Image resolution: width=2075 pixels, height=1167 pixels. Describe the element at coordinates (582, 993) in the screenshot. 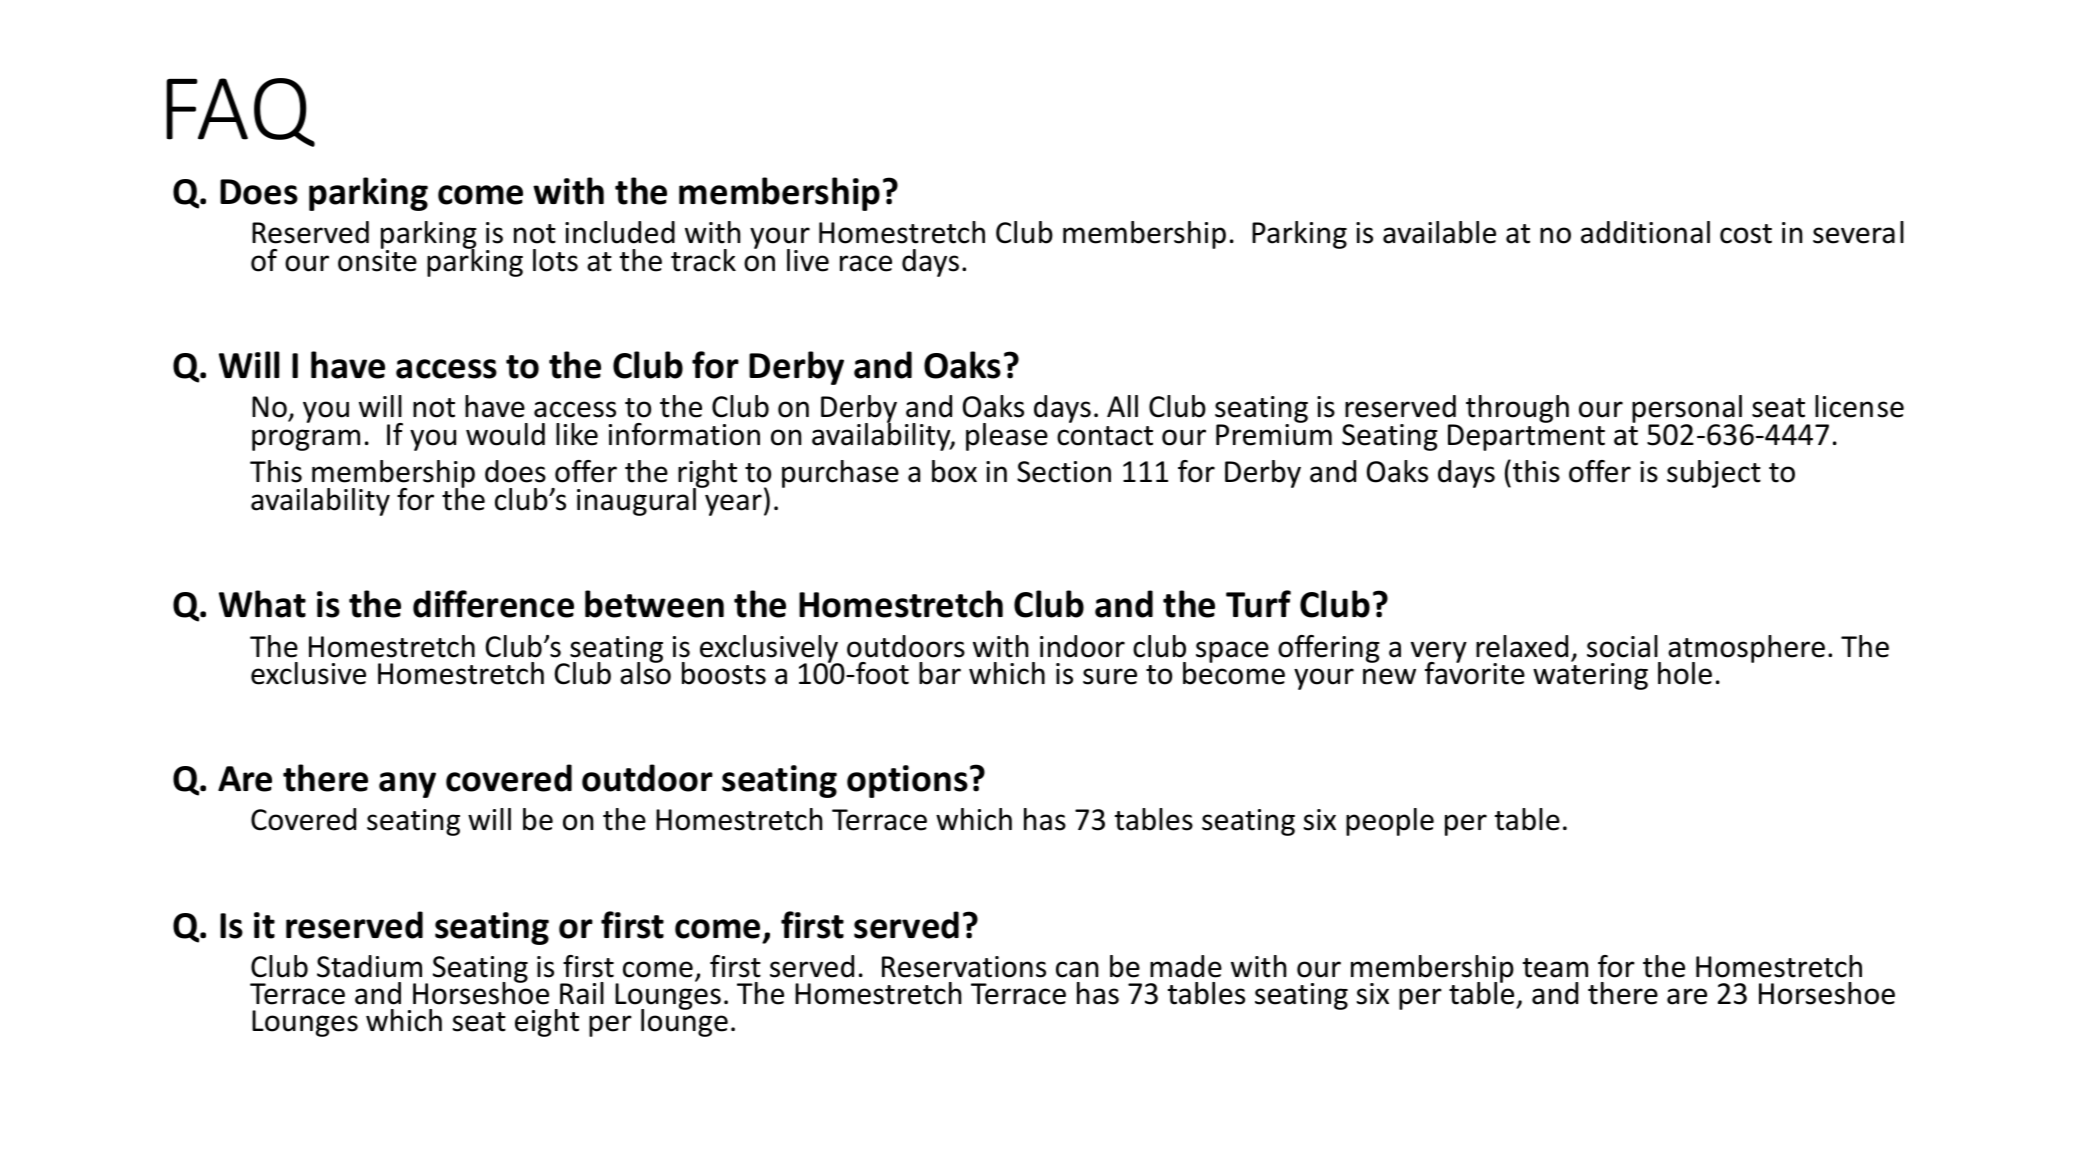

I see `Rail` at that location.
